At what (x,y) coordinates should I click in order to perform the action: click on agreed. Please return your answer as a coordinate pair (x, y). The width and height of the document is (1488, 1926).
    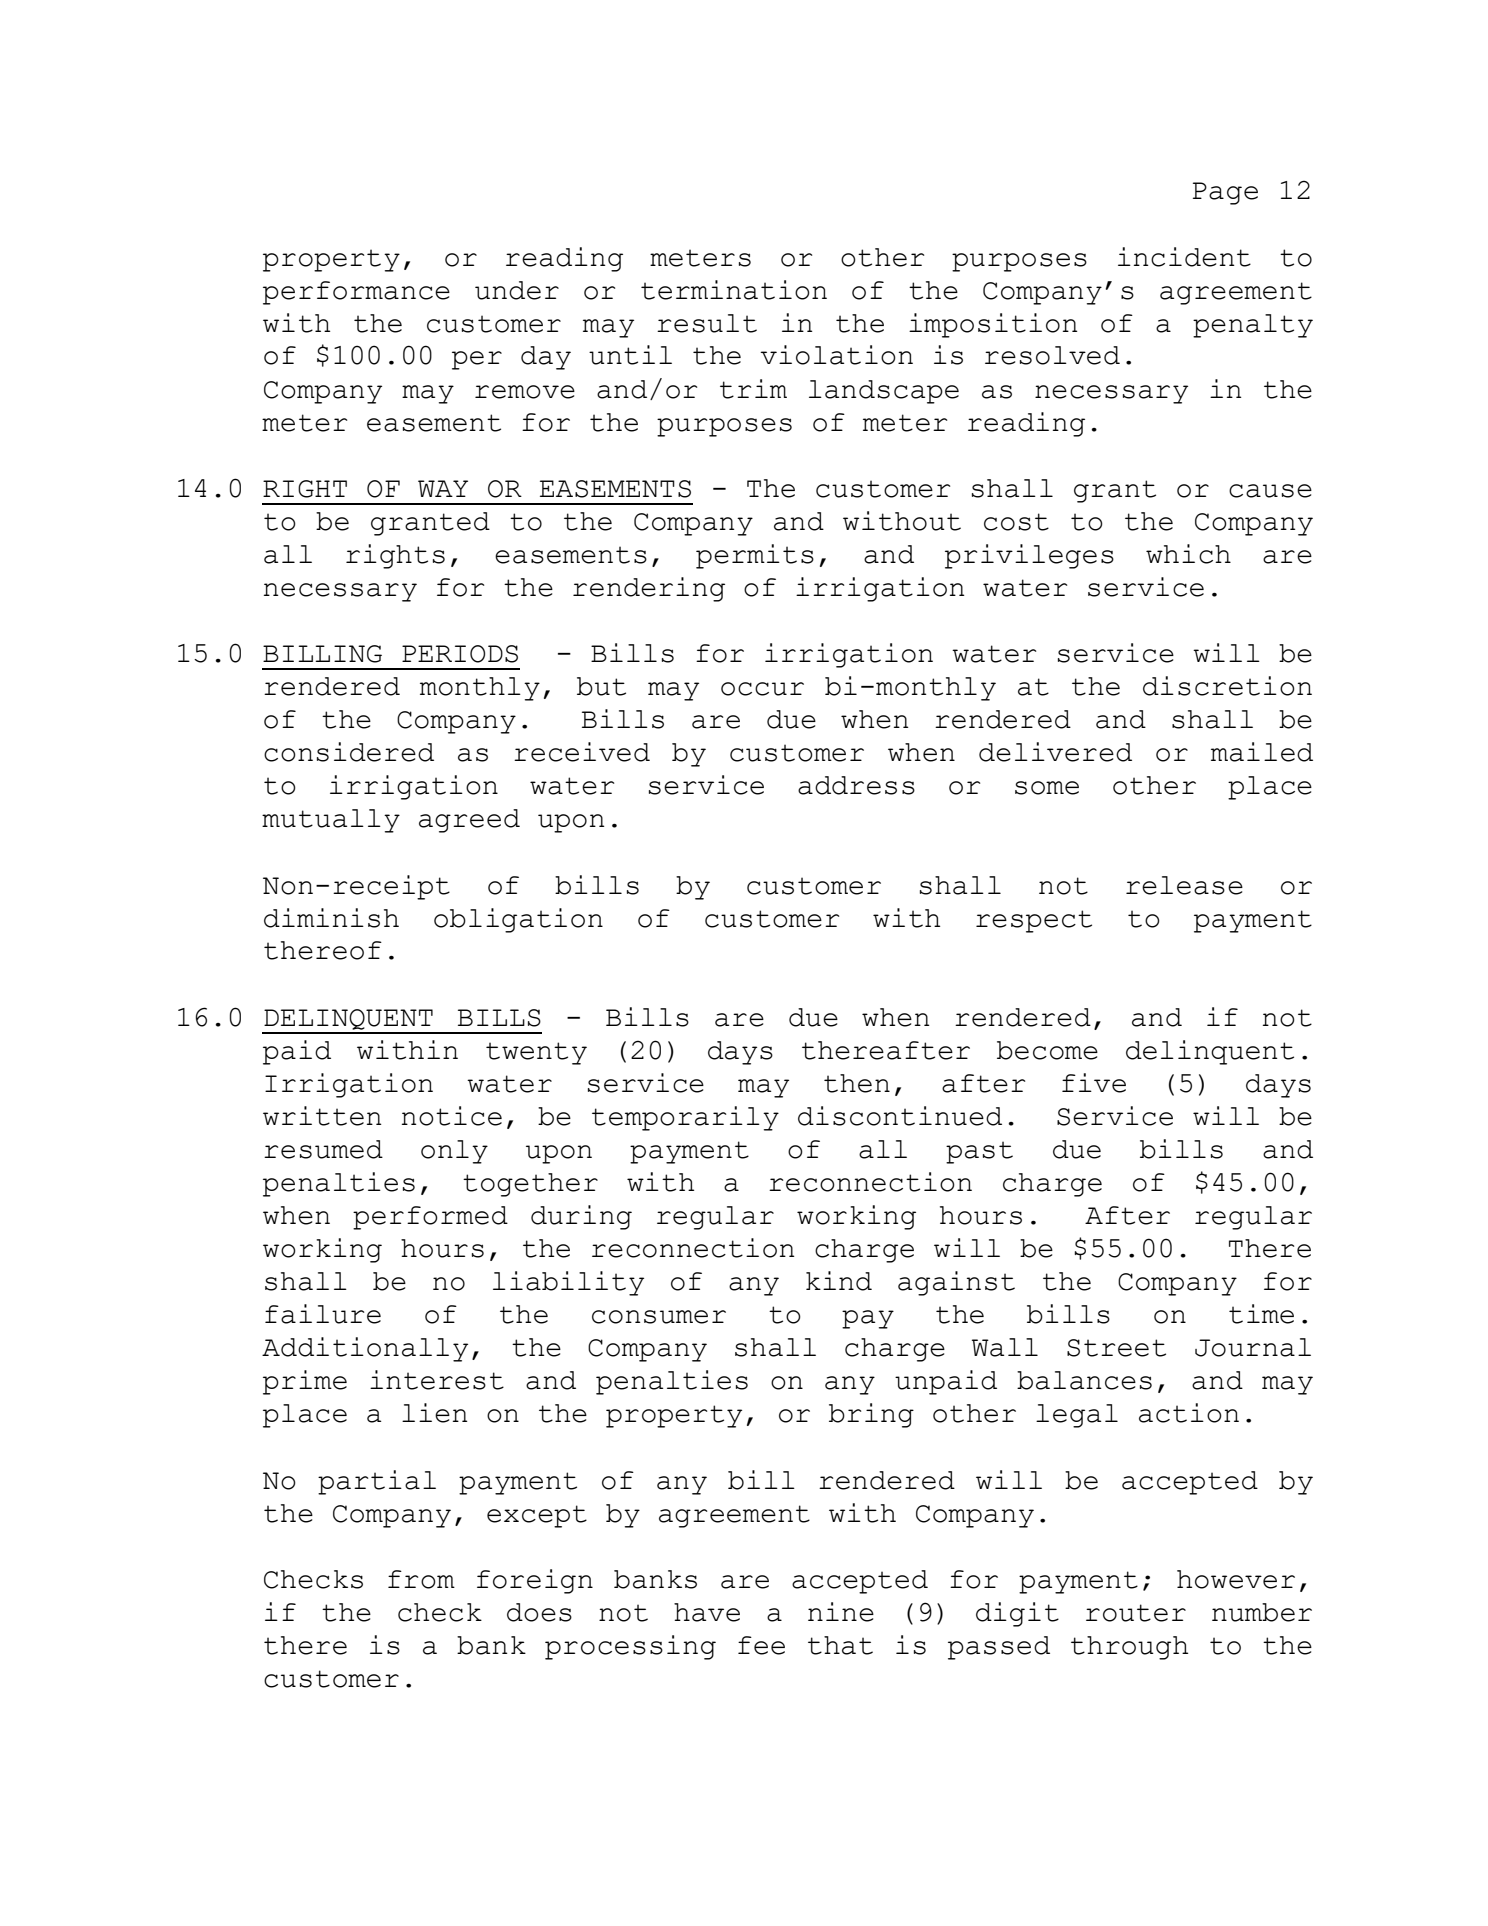
    Looking at the image, I should click on (469, 821).
